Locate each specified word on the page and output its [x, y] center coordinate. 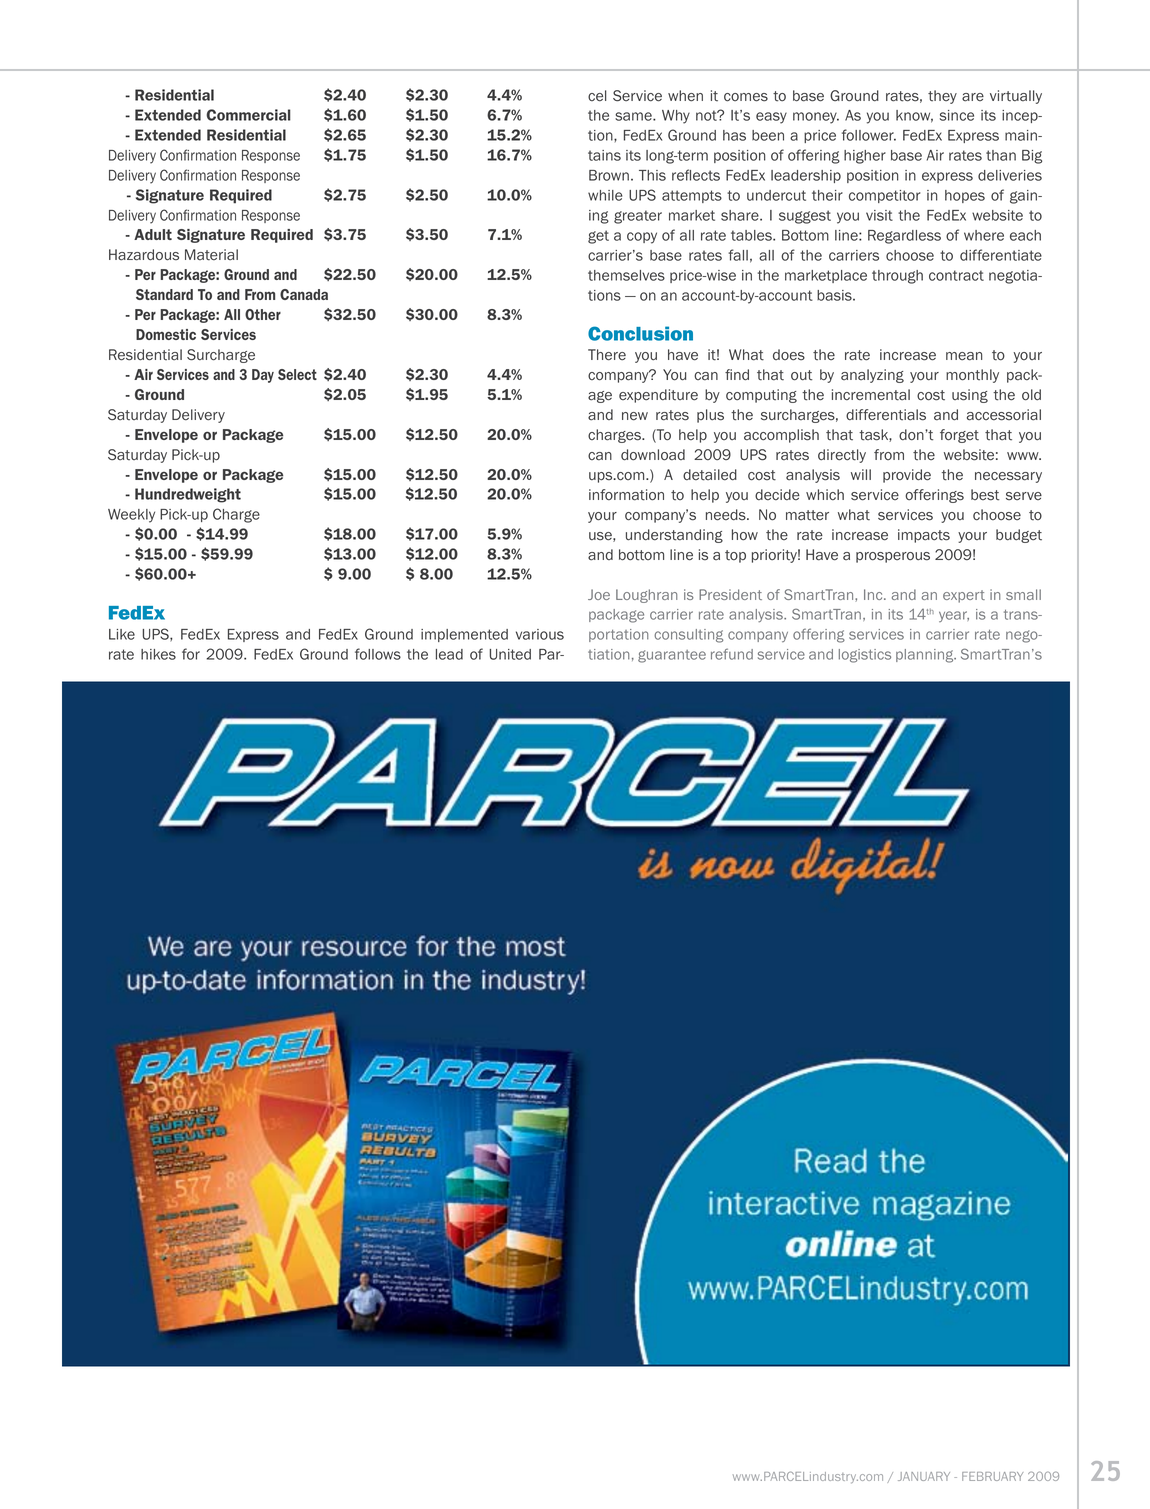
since [957, 115]
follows [378, 654]
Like [122, 634]
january [924, 1476]
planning [926, 656]
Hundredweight [188, 495]
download [653, 455]
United [510, 654]
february [992, 1476]
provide [907, 476]
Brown [609, 175]
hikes [158, 654]
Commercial [248, 115]
